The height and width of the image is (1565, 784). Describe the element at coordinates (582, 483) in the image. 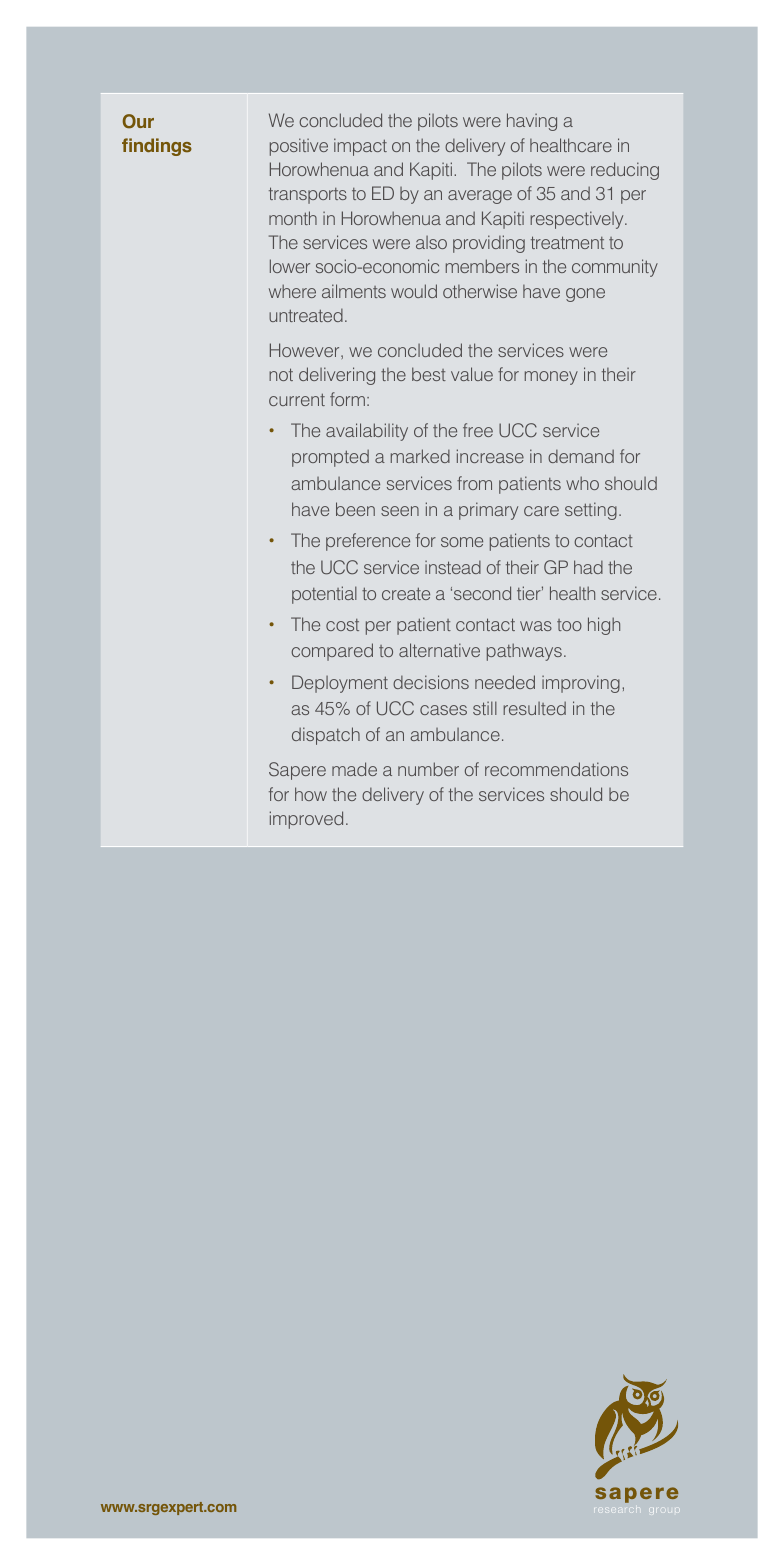

I see `who` at that location.
